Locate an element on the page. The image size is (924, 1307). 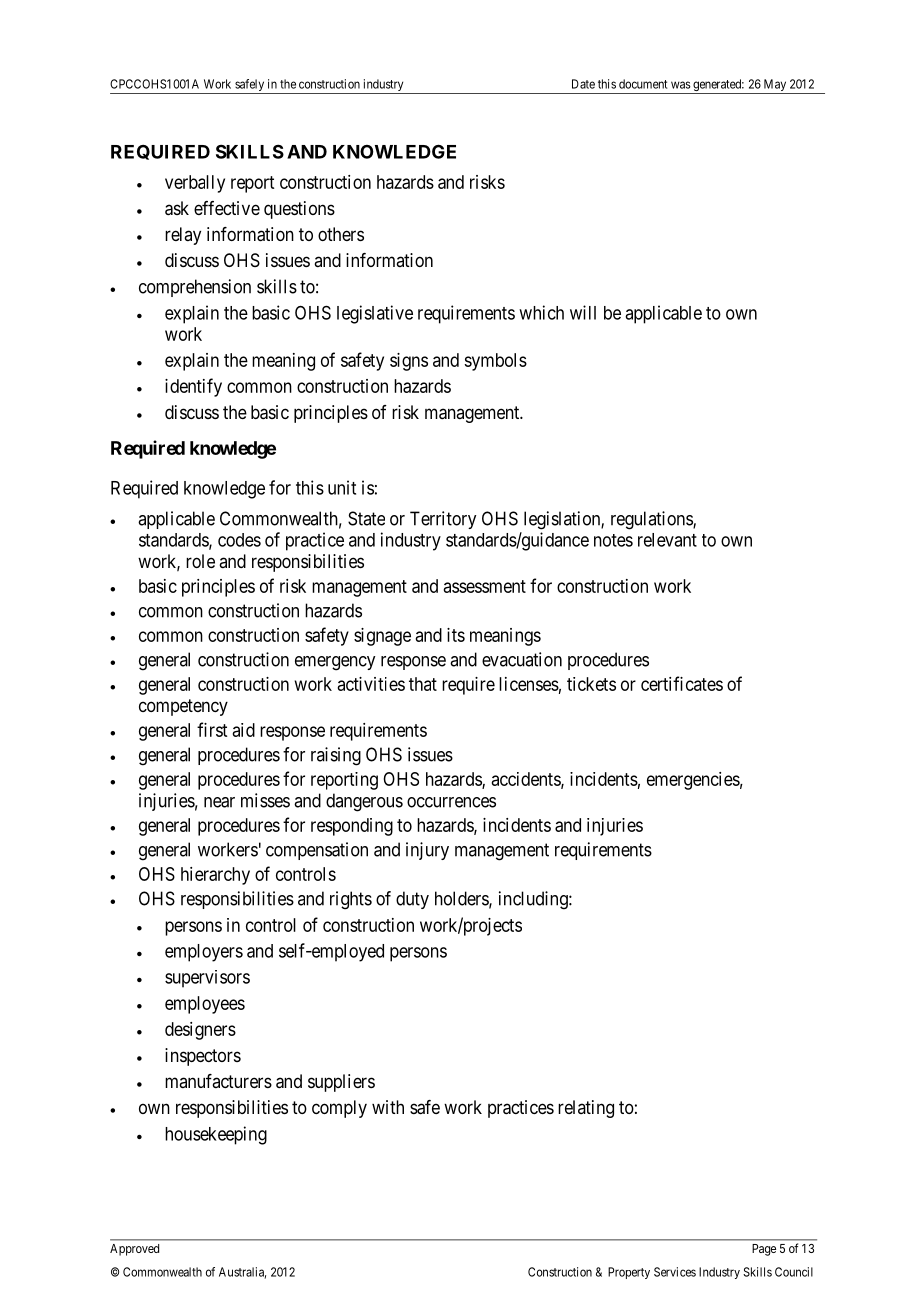
certificates is located at coordinates (682, 683).
